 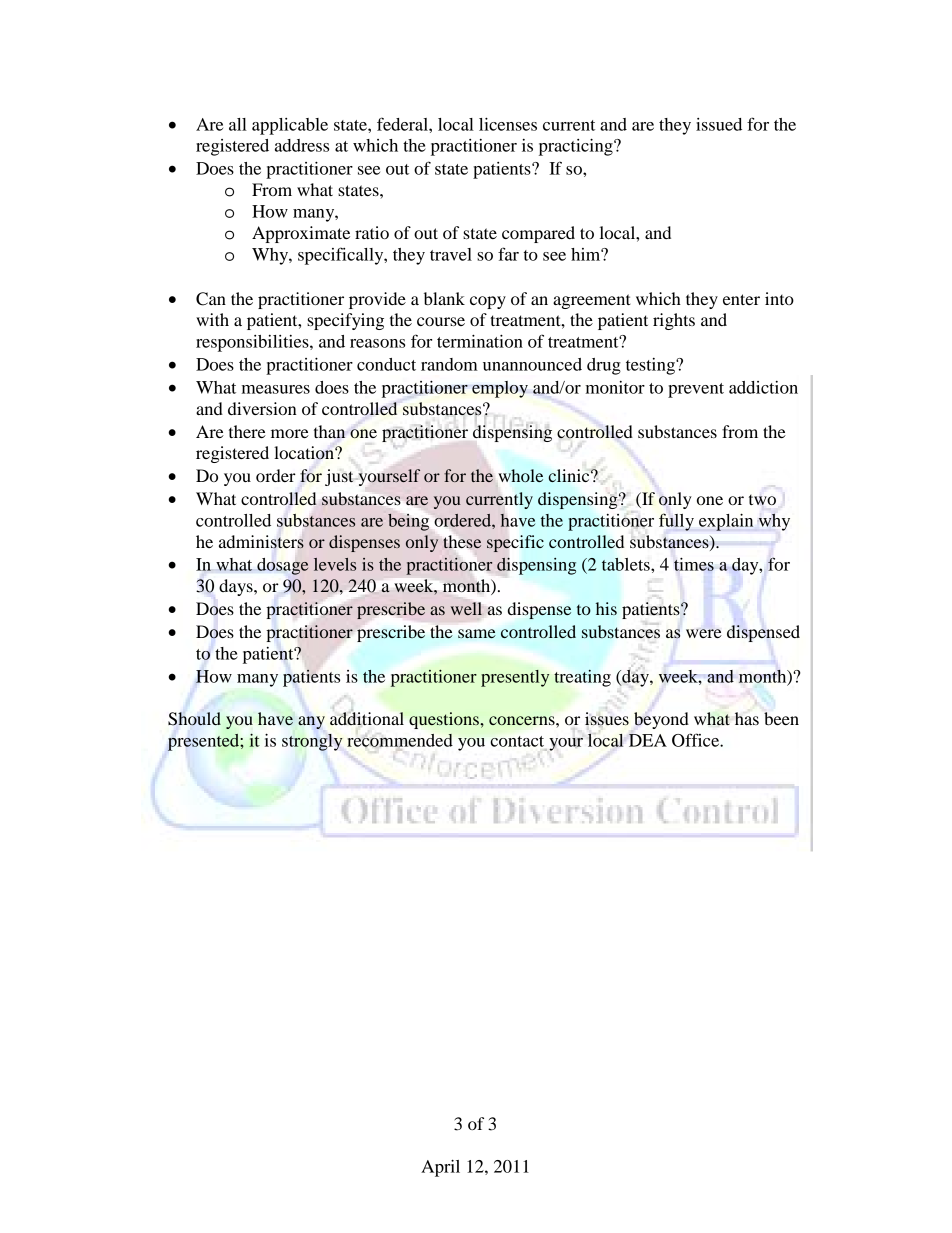 I want to click on prevent, so click(x=696, y=390).
